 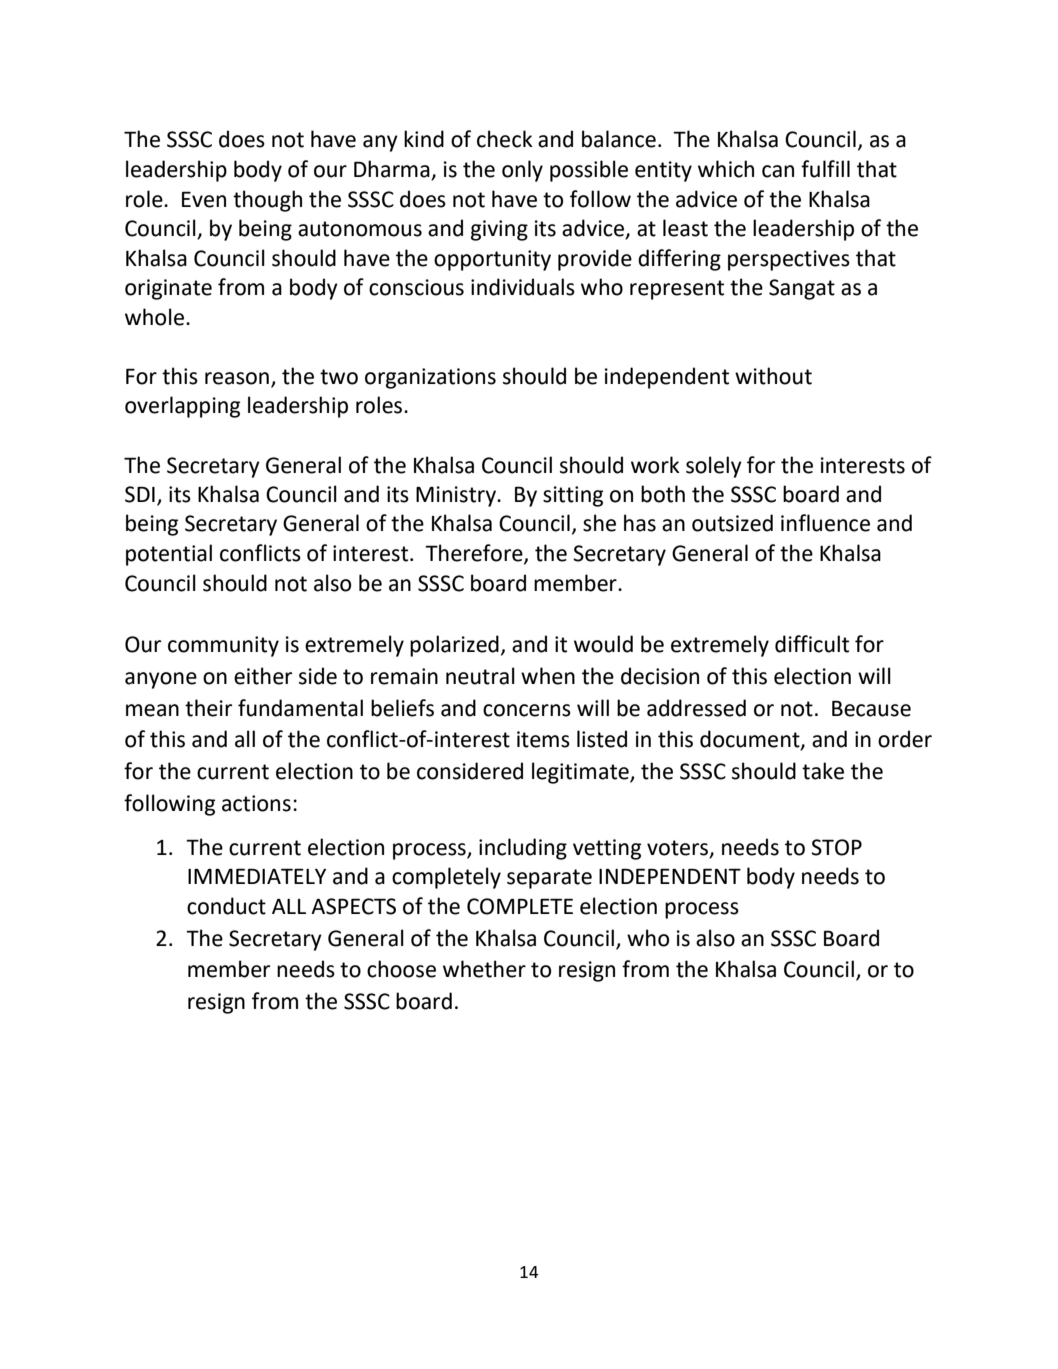 What do you see at coordinates (522, 171) in the screenshot?
I see `only` at bounding box center [522, 171].
